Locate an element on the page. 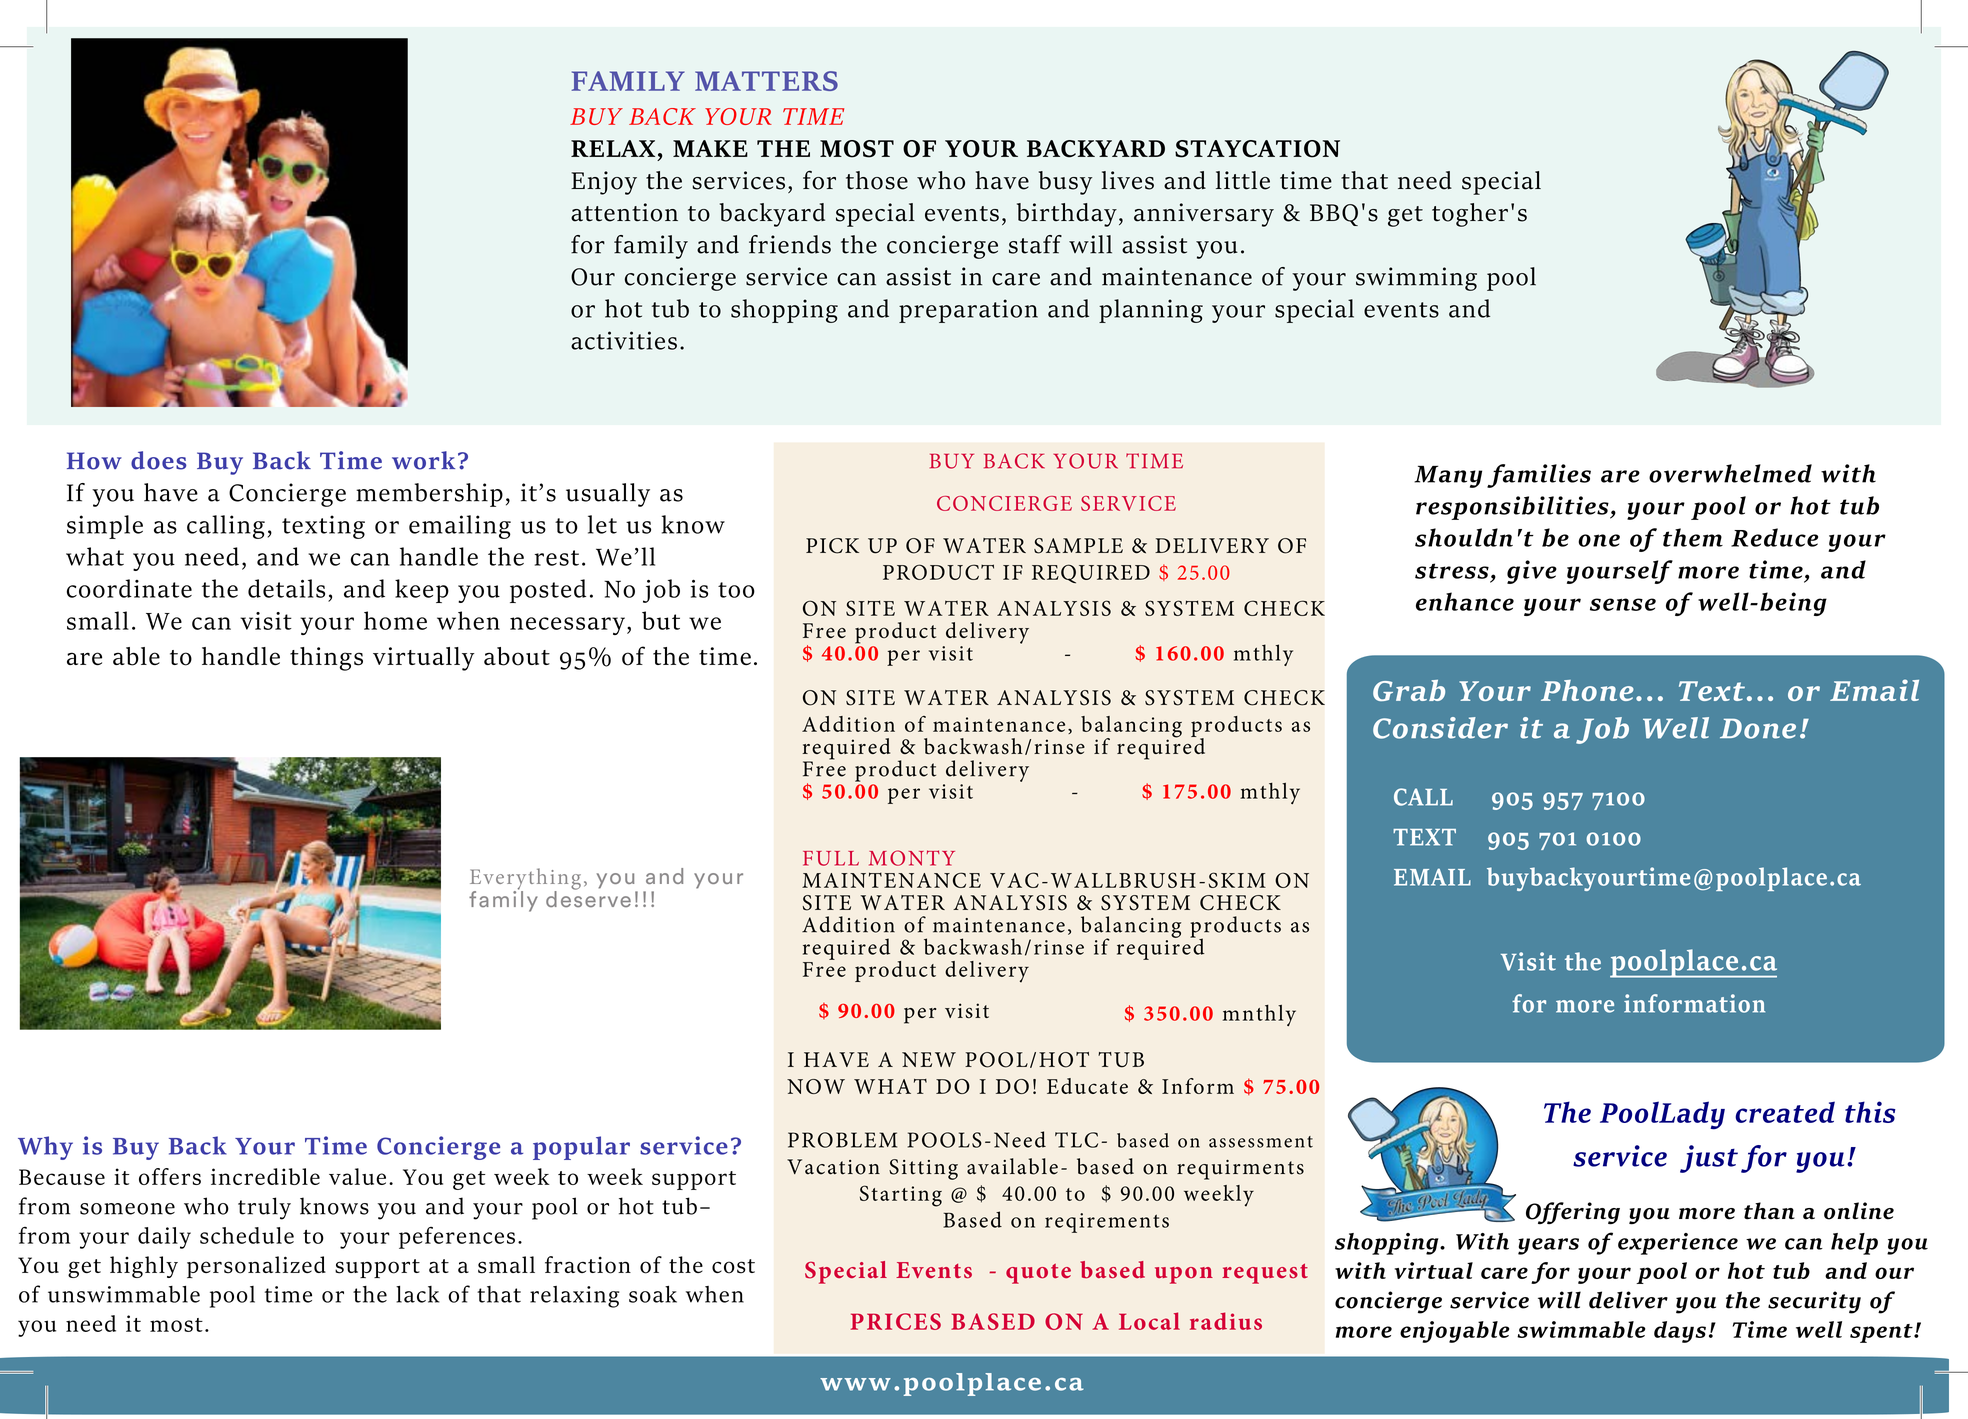 Image resolution: width=1968 pixels, height=1419 pixels. things is located at coordinates (326, 659).
